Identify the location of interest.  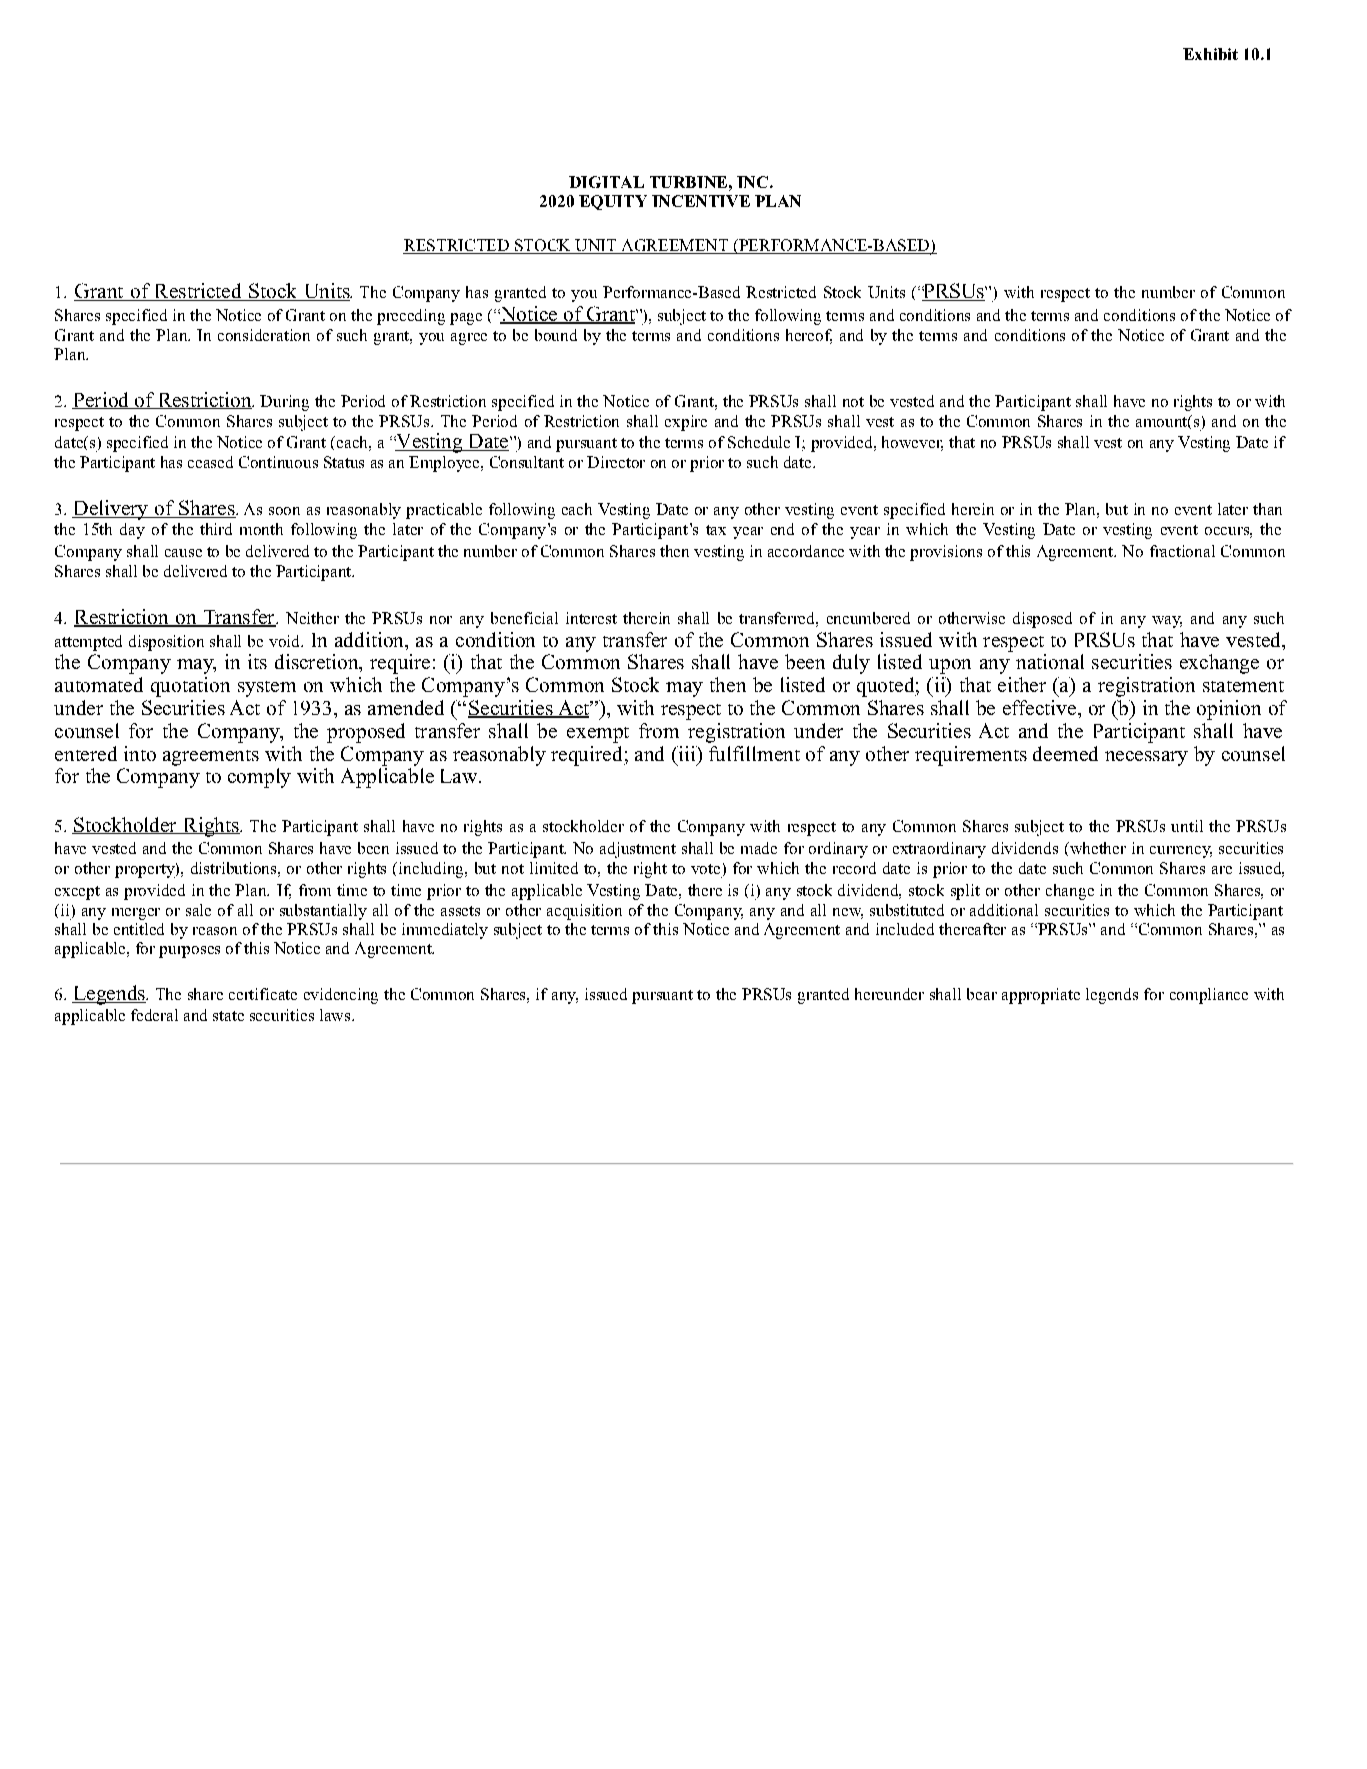
(591, 618).
